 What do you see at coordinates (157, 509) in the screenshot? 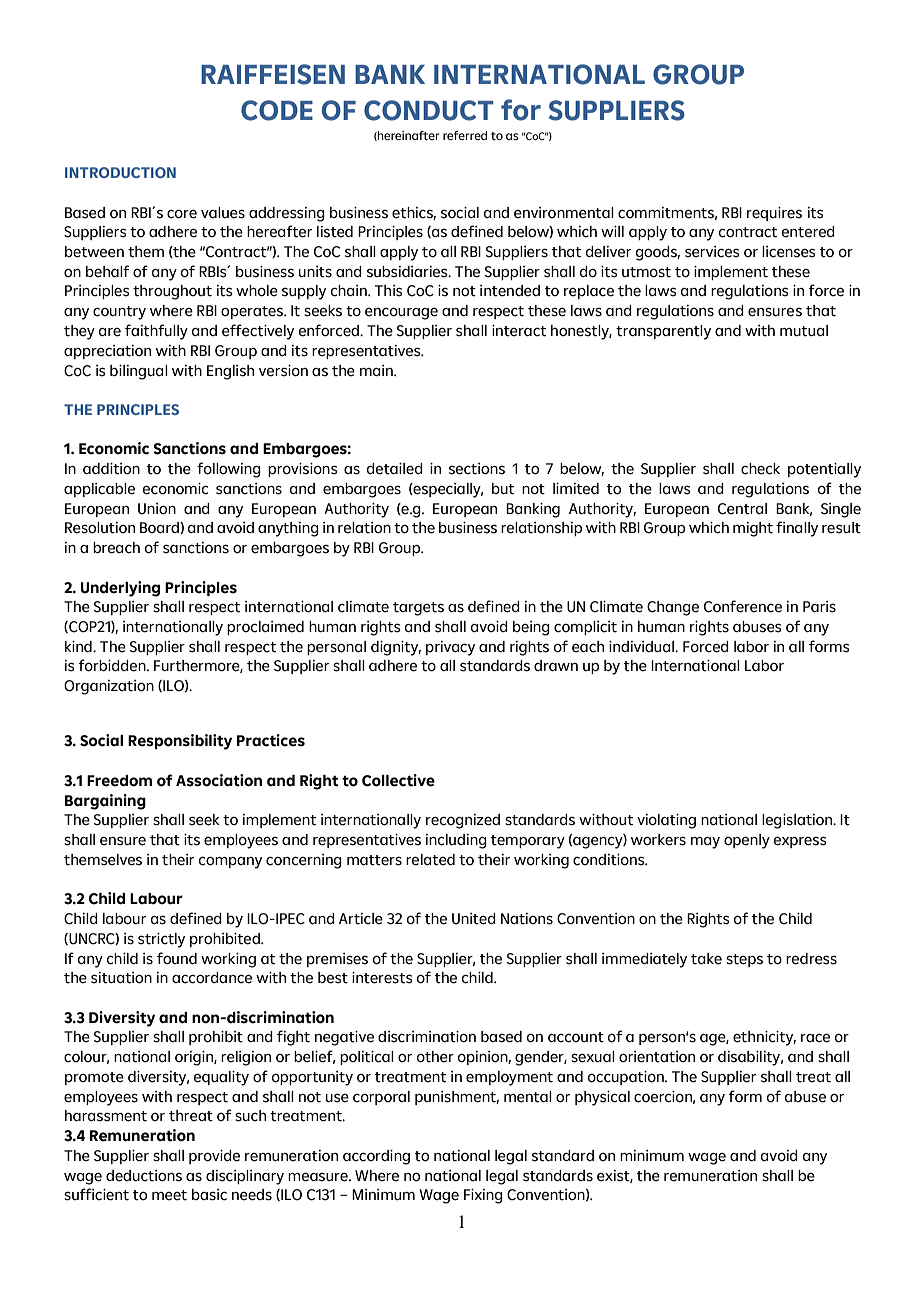
I see `Union` at bounding box center [157, 509].
